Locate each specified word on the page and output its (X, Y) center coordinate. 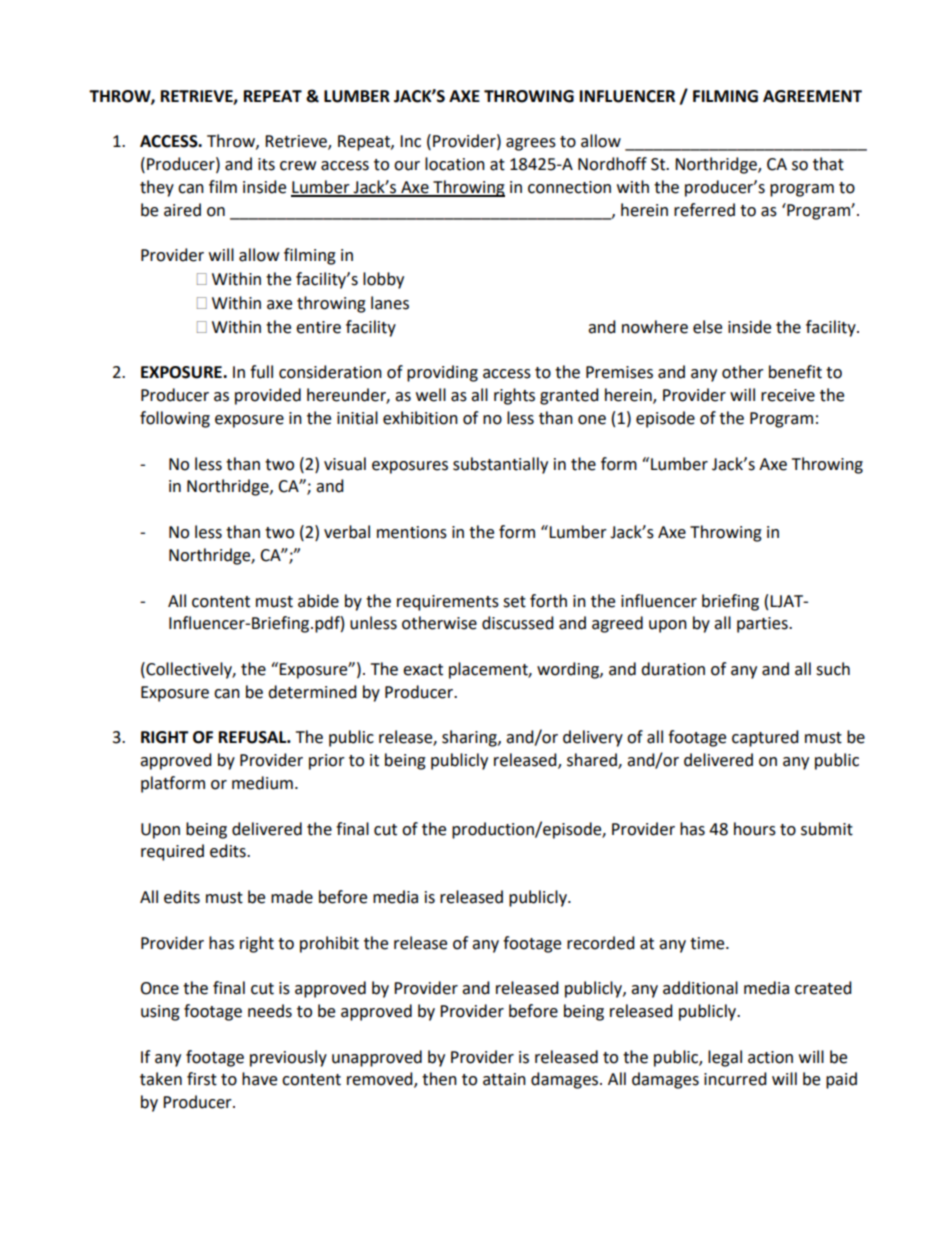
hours (755, 829)
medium (262, 783)
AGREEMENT (812, 96)
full (261, 372)
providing (442, 373)
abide (318, 601)
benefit (795, 372)
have (259, 1079)
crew (298, 166)
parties (763, 625)
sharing (470, 738)
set (514, 602)
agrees (531, 144)
